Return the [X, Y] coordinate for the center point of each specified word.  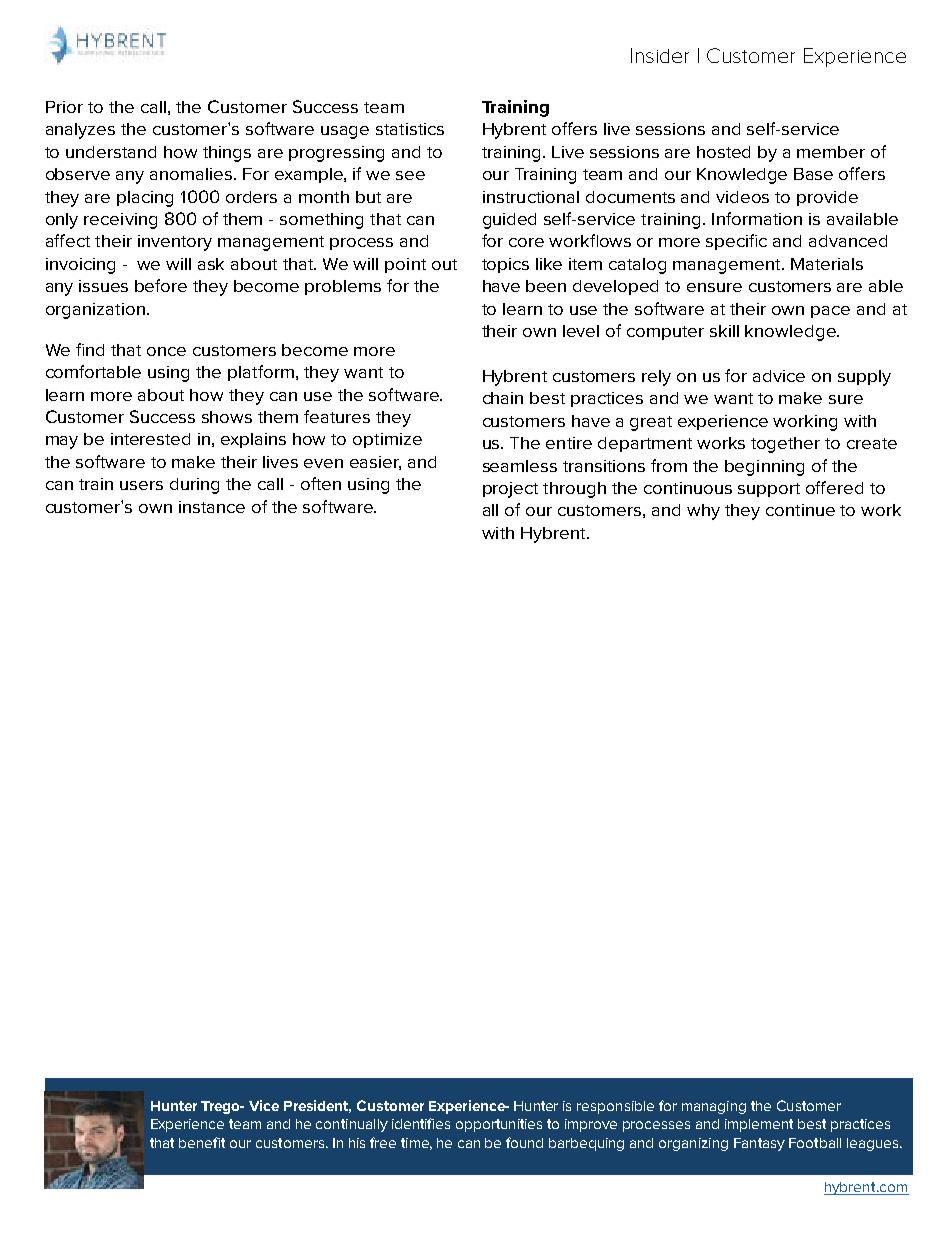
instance [212, 507]
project [510, 490]
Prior [64, 107]
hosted [723, 152]
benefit [202, 1142]
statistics [410, 129]
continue [800, 510]
